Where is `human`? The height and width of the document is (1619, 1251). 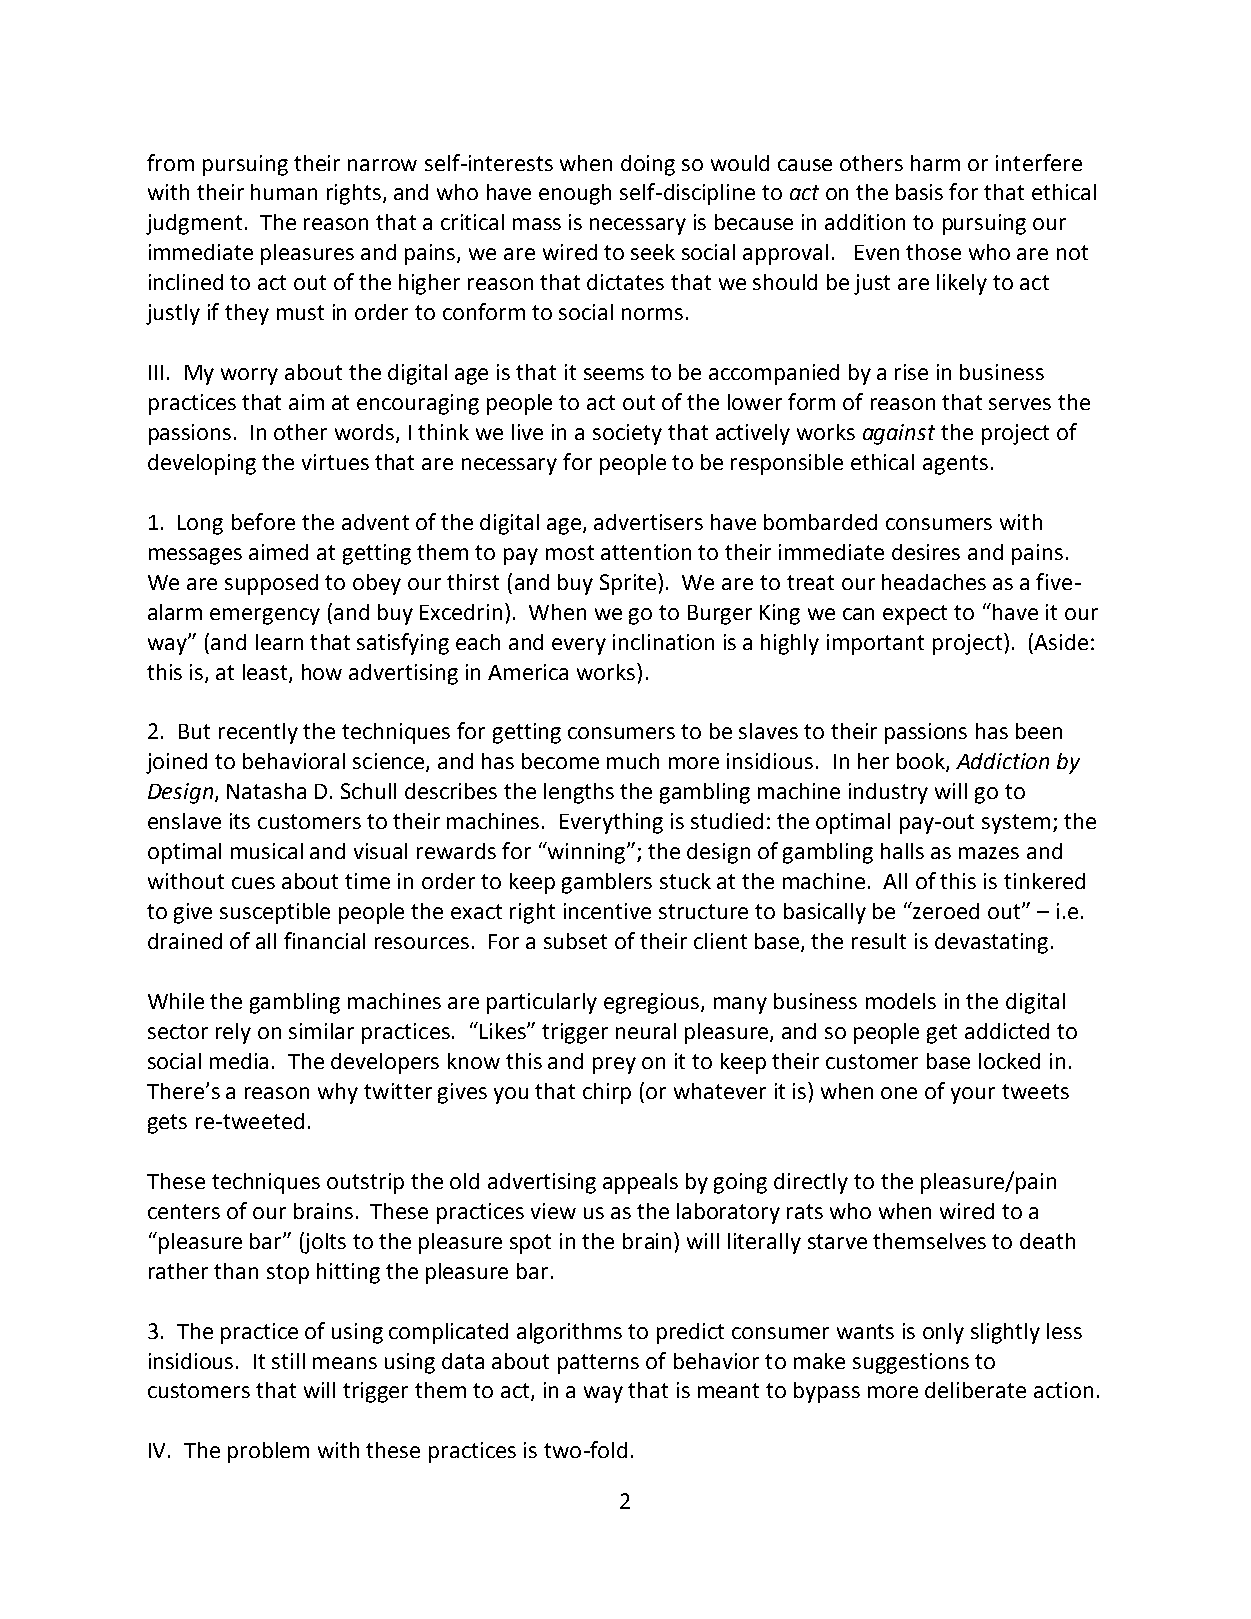 human is located at coordinates (284, 192).
